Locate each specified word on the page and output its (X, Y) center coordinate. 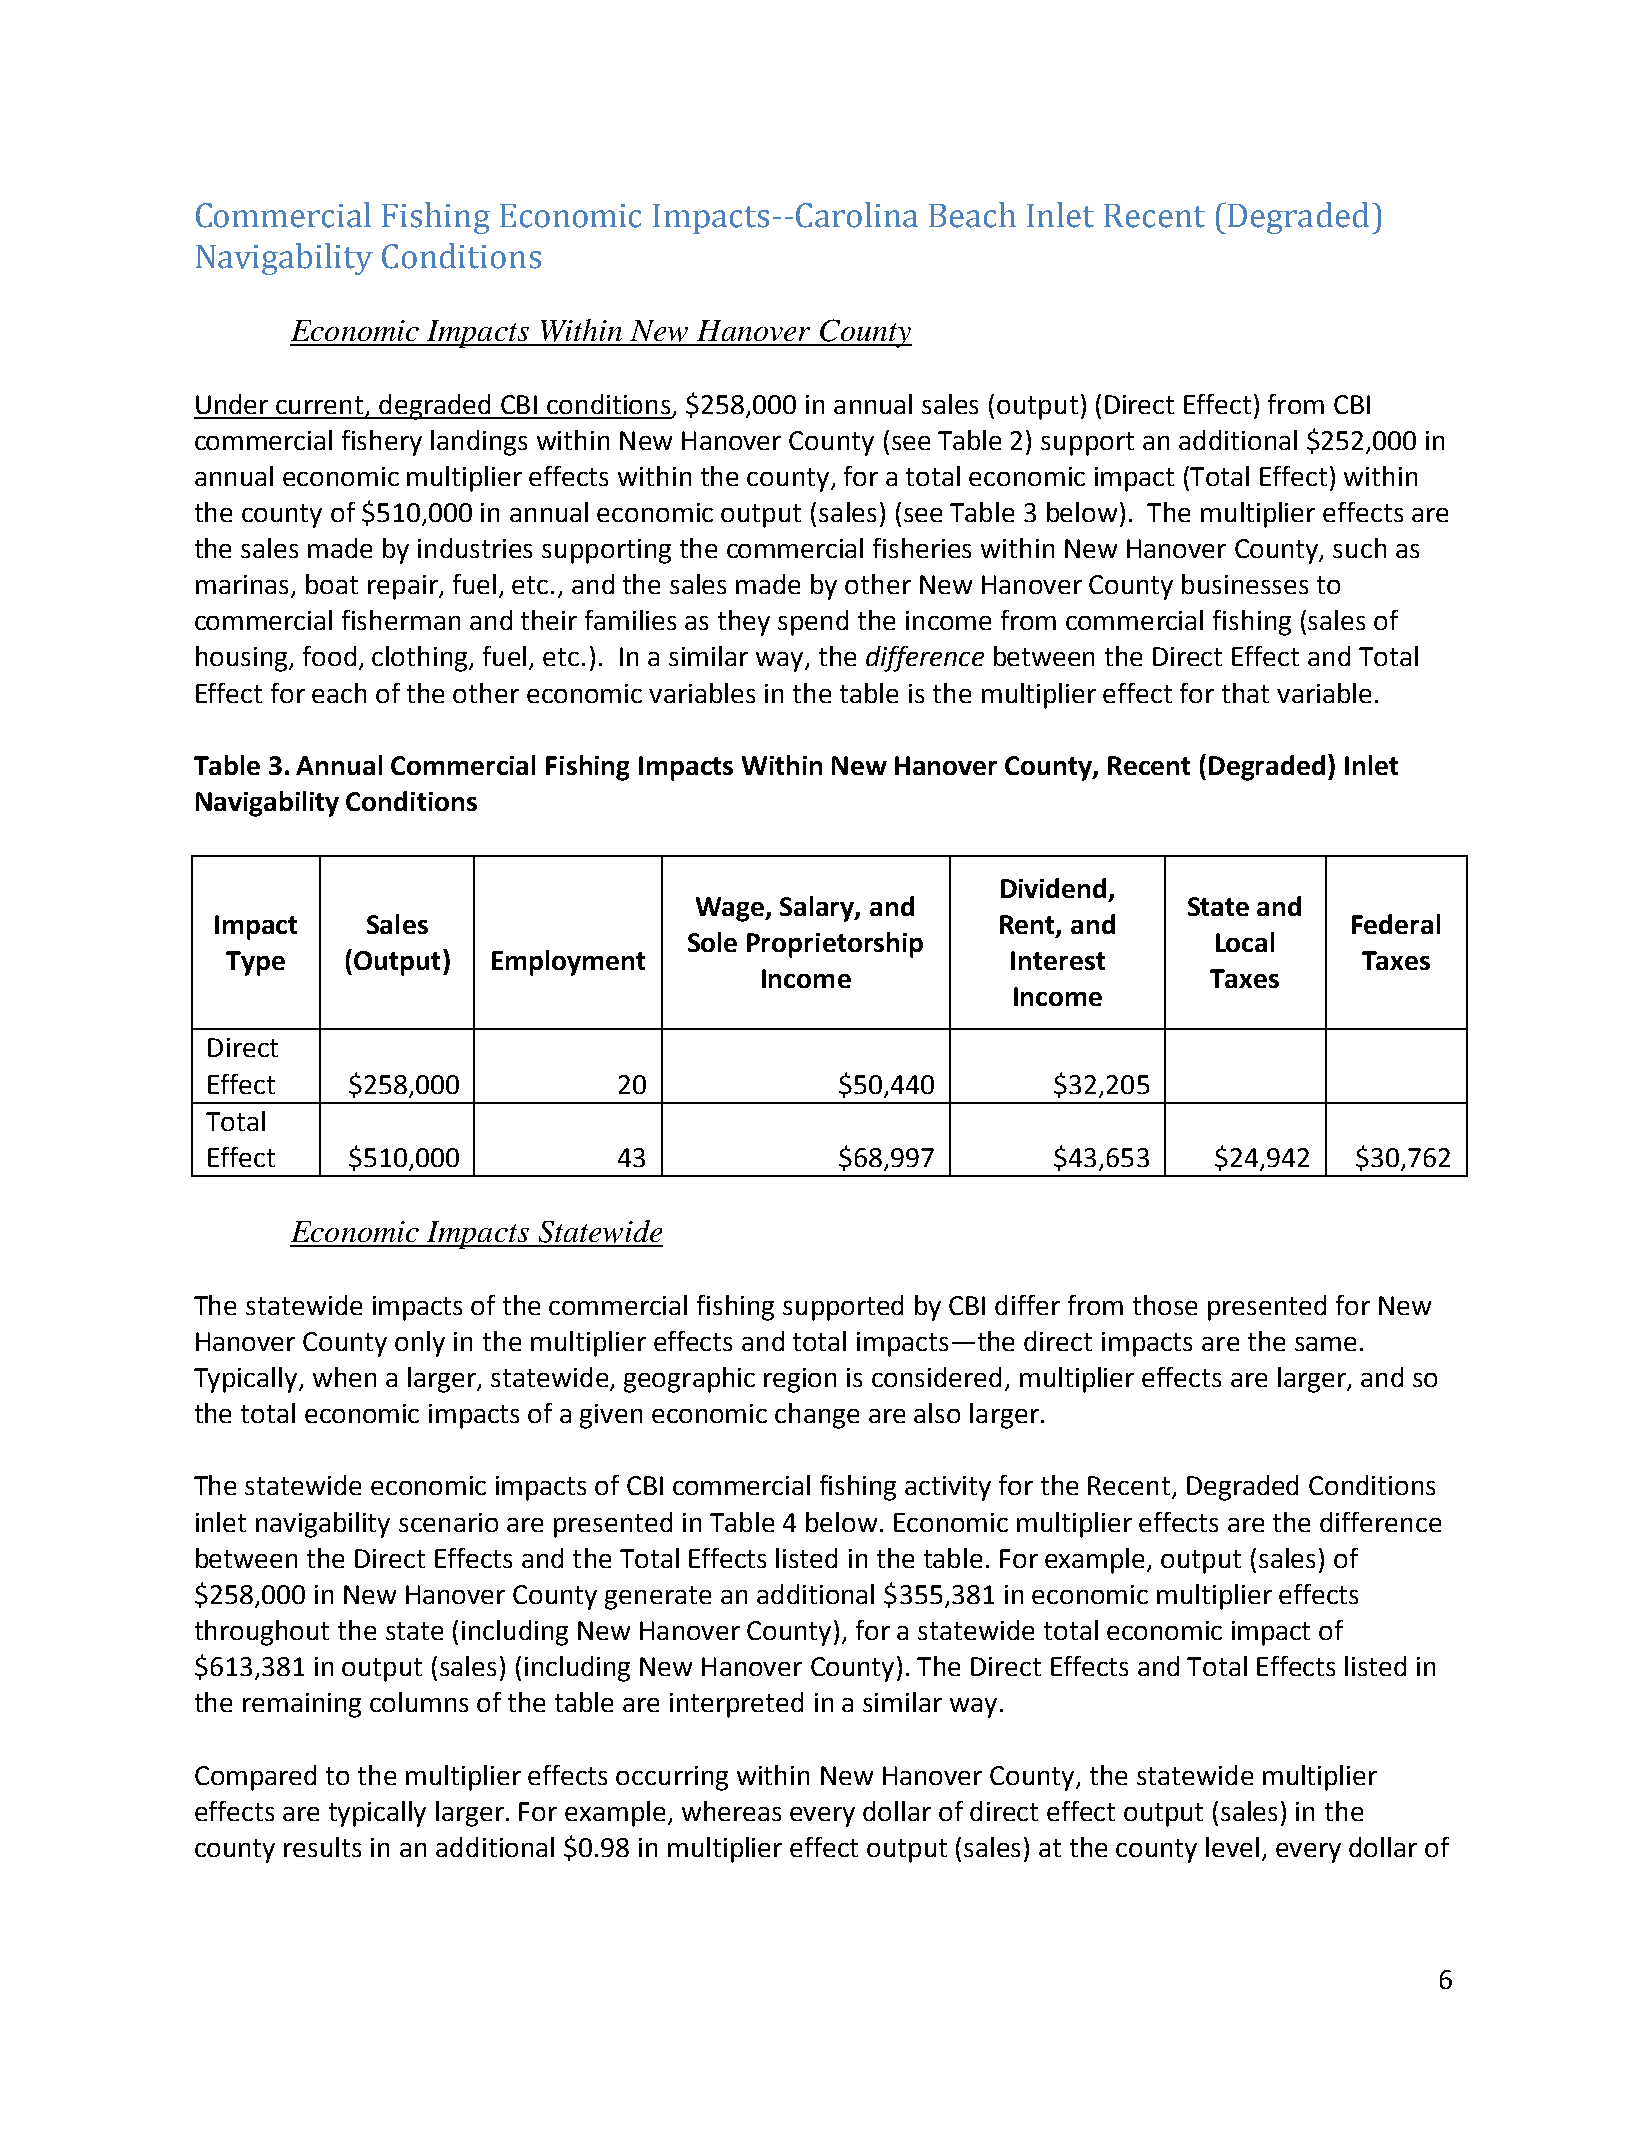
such (1359, 548)
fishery (382, 443)
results (322, 1847)
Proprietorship (835, 945)
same (1325, 1344)
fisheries (922, 548)
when (344, 1377)
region (800, 1380)
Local (1245, 942)
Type (255, 963)
